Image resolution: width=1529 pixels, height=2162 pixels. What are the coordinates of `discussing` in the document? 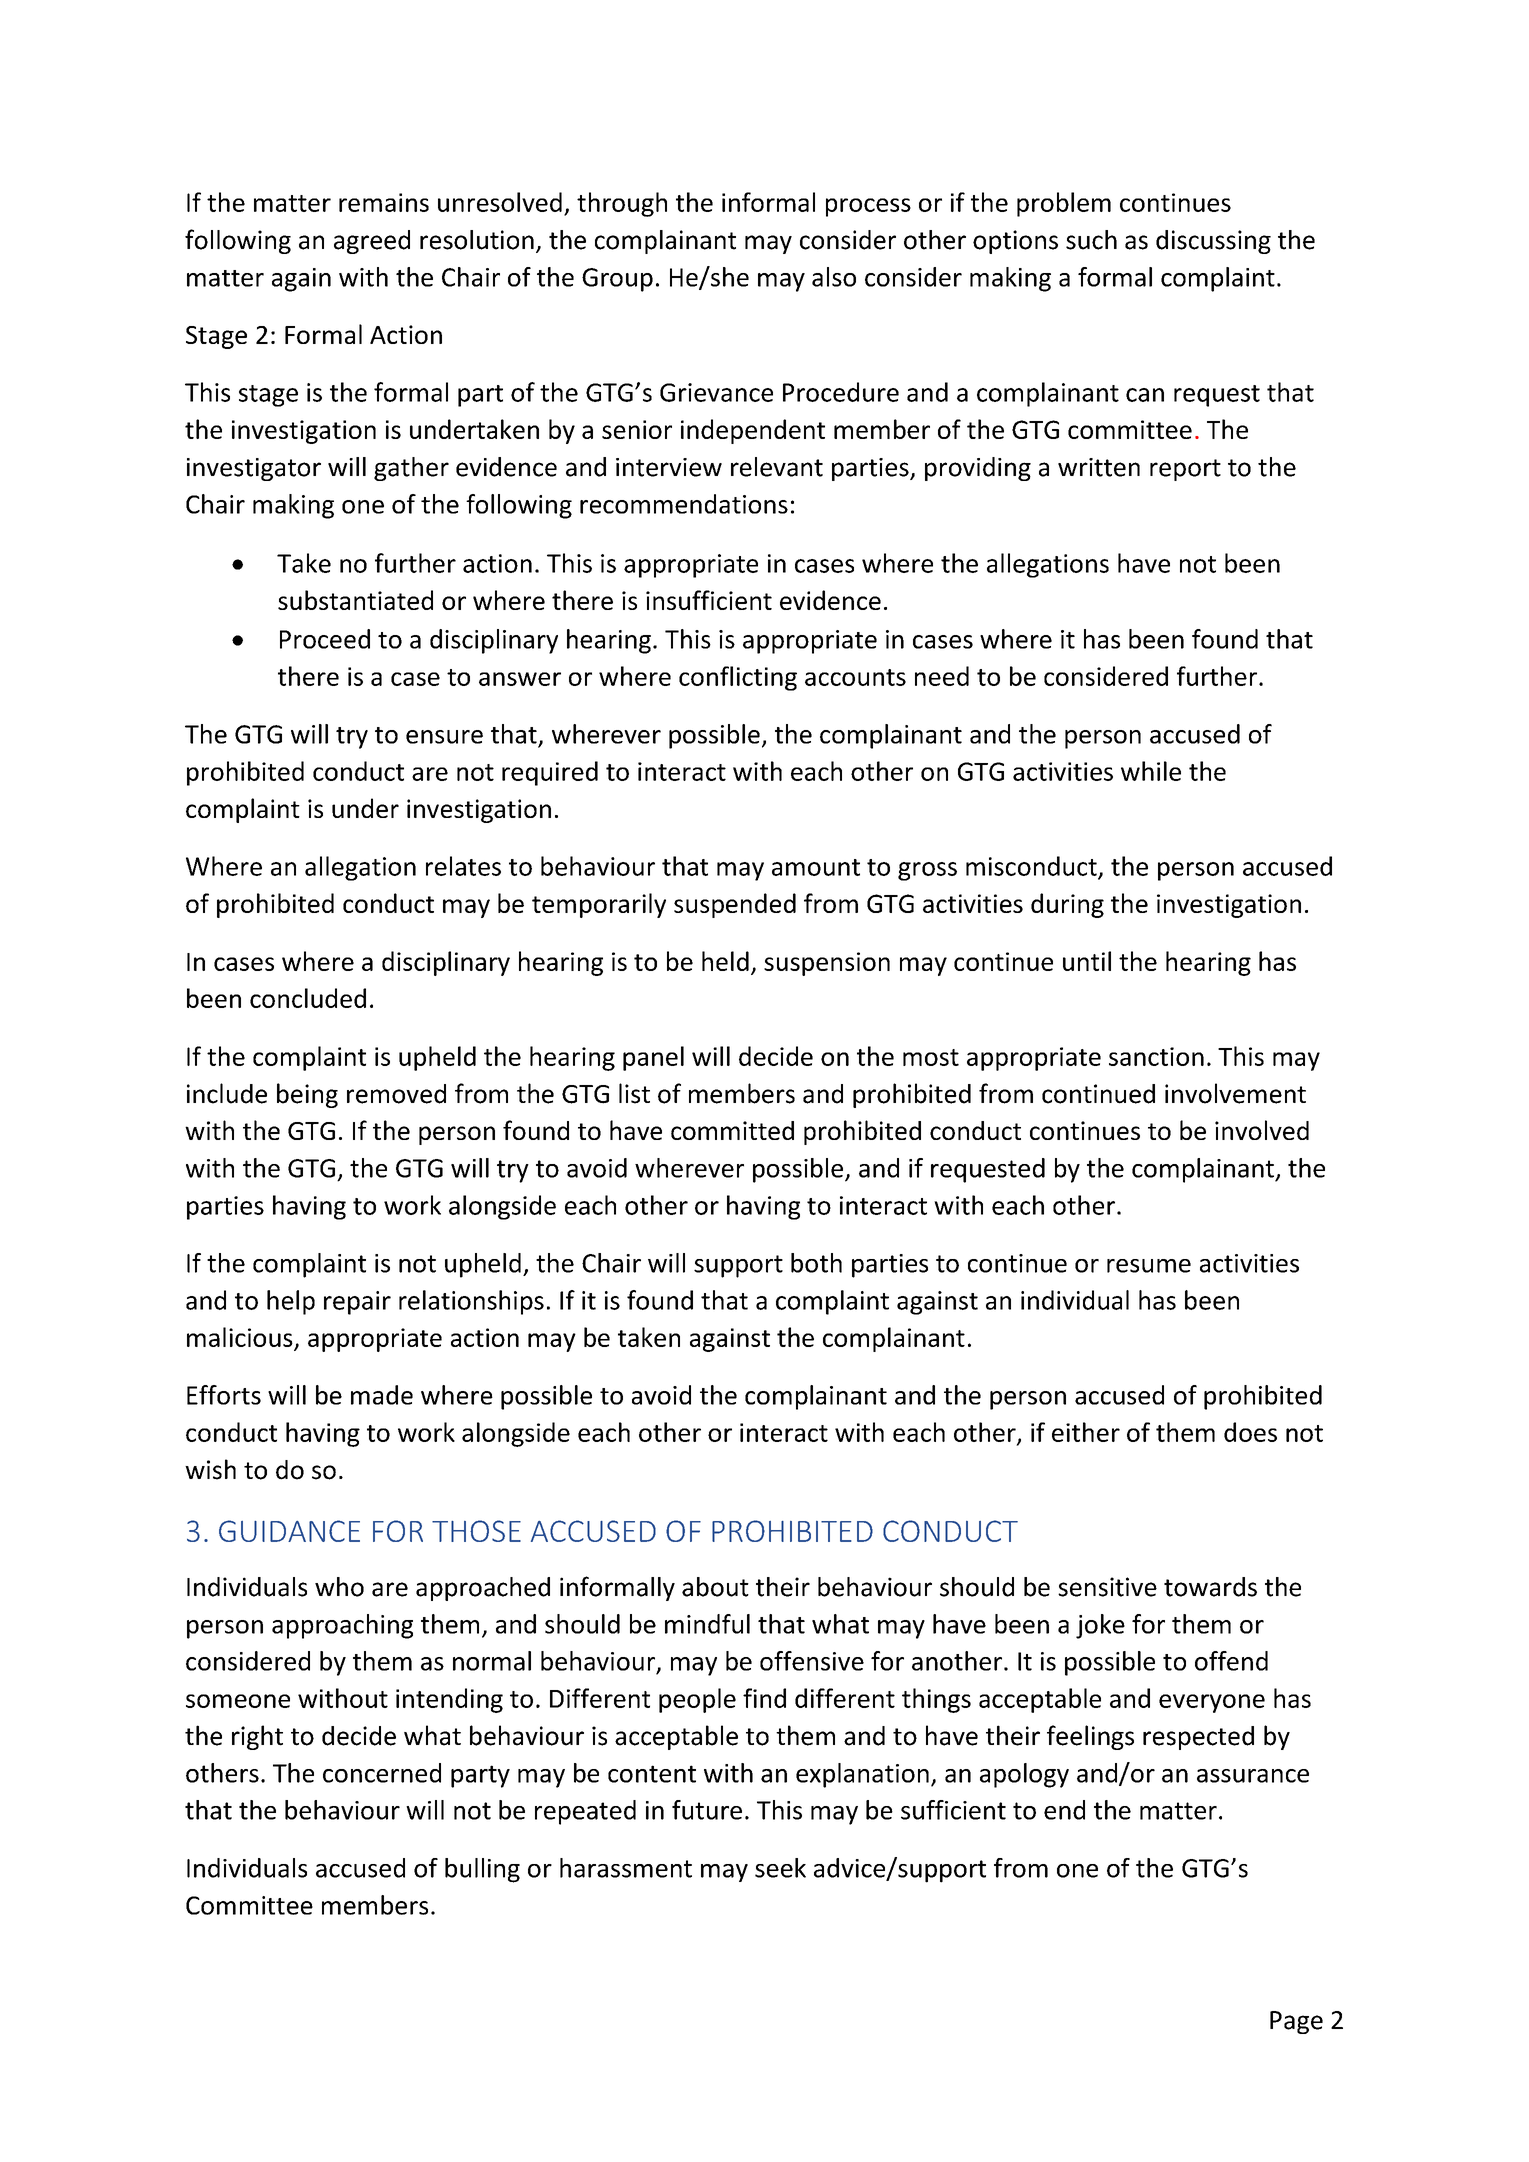 It's located at (1213, 242).
